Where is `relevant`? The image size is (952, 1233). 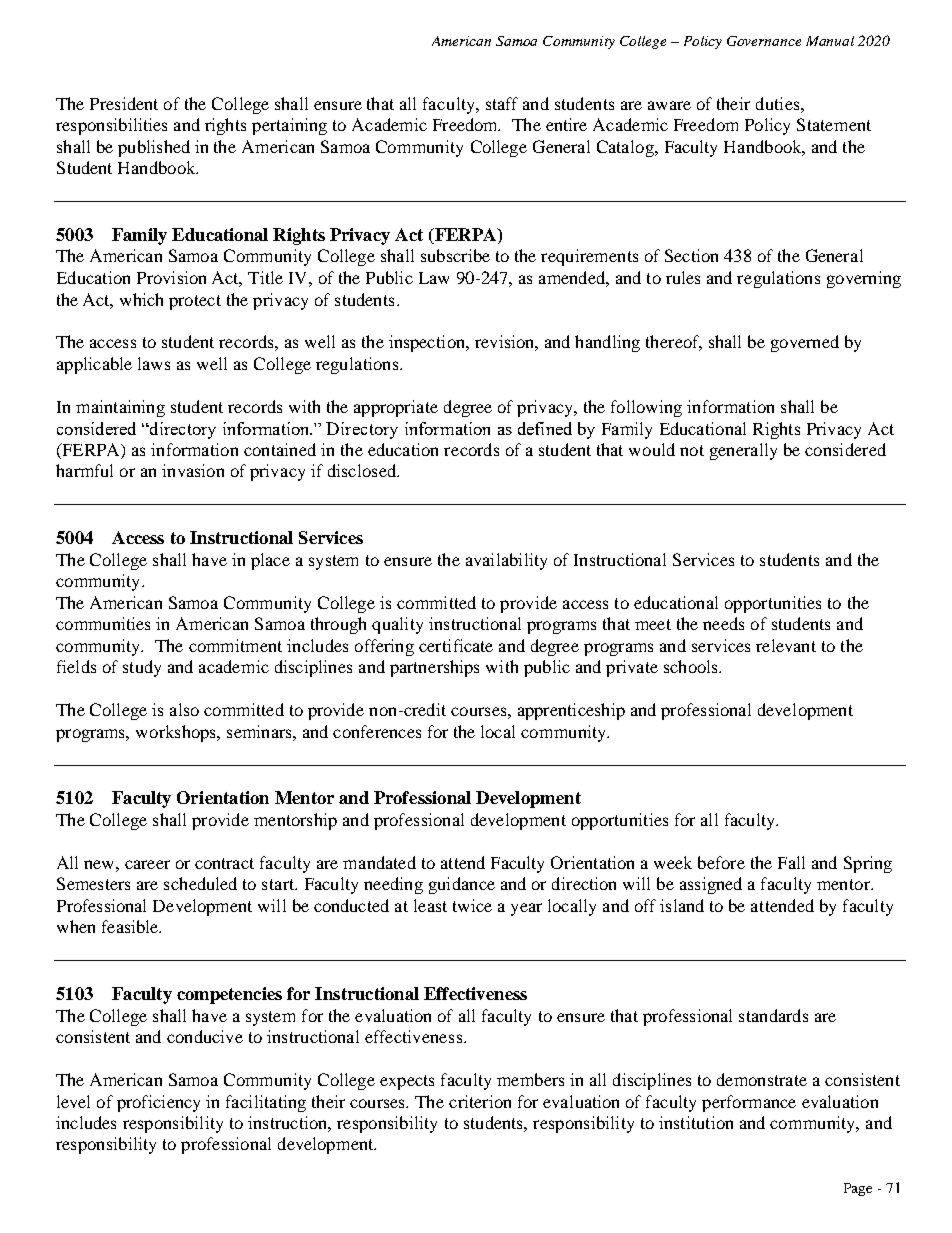 relevant is located at coordinates (786, 645).
